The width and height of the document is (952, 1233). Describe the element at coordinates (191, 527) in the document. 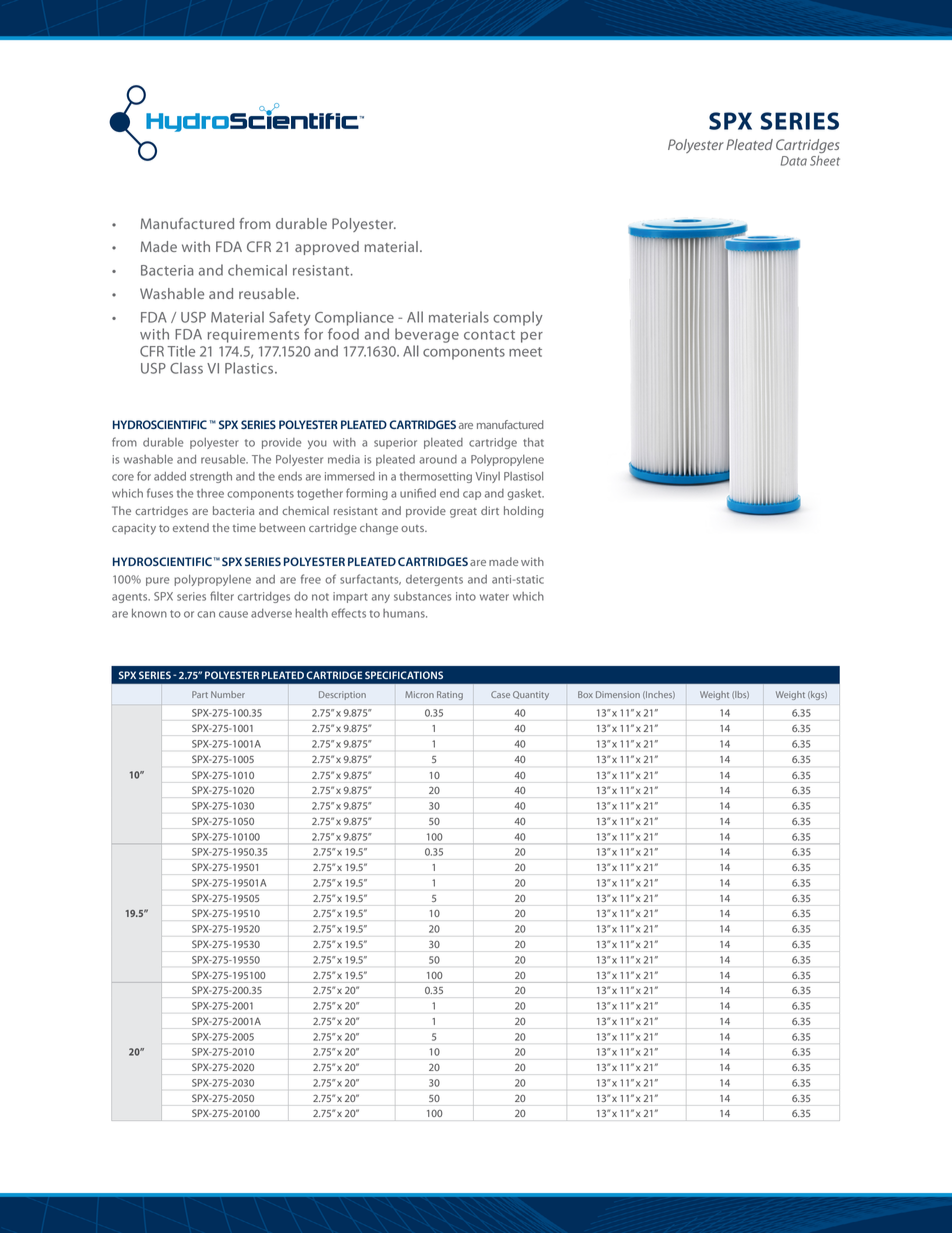

I see `extend` at that location.
